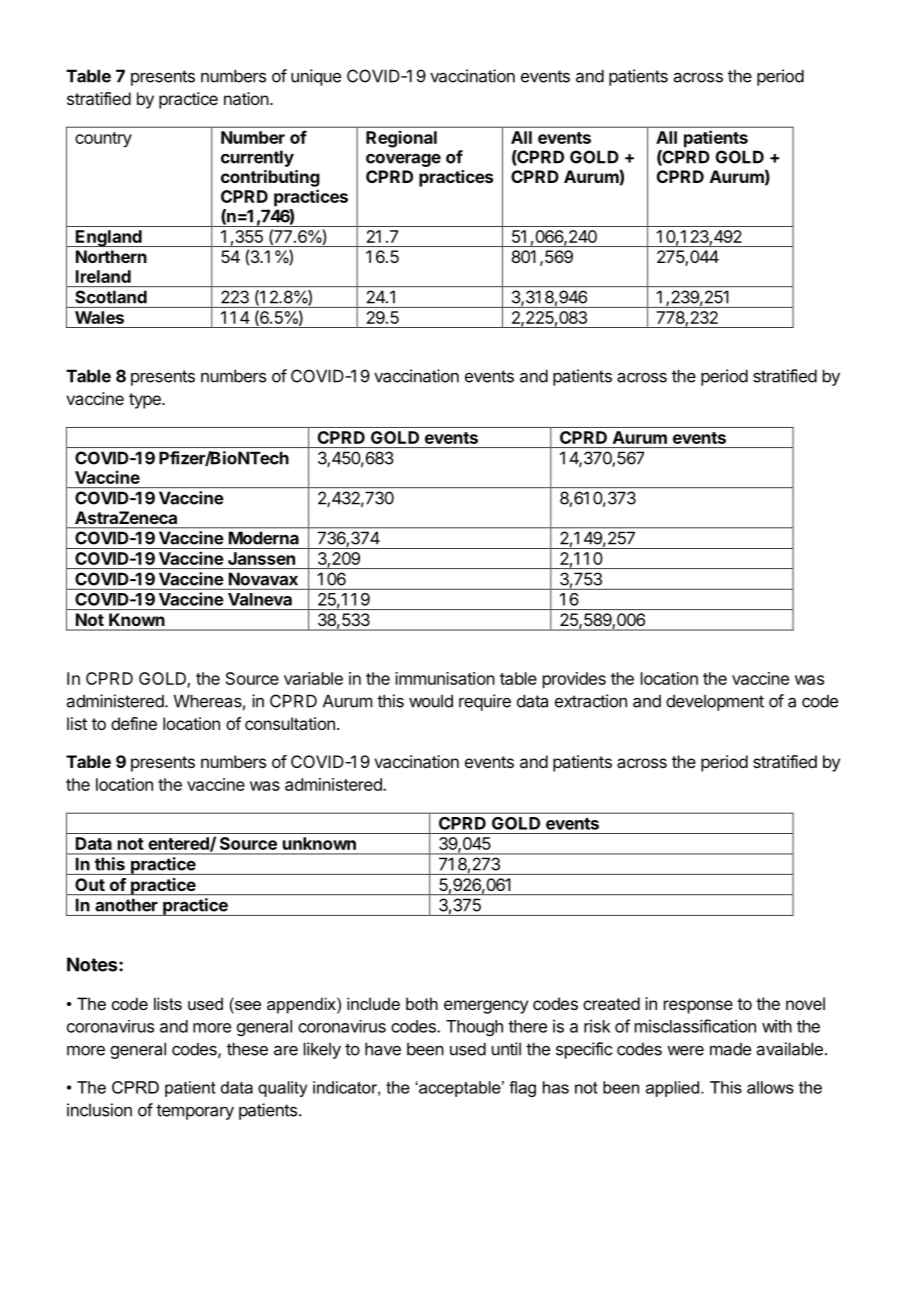 The height and width of the document is (1308, 924). Describe the element at coordinates (195, 1112) in the document. I see `temporary` at that location.
